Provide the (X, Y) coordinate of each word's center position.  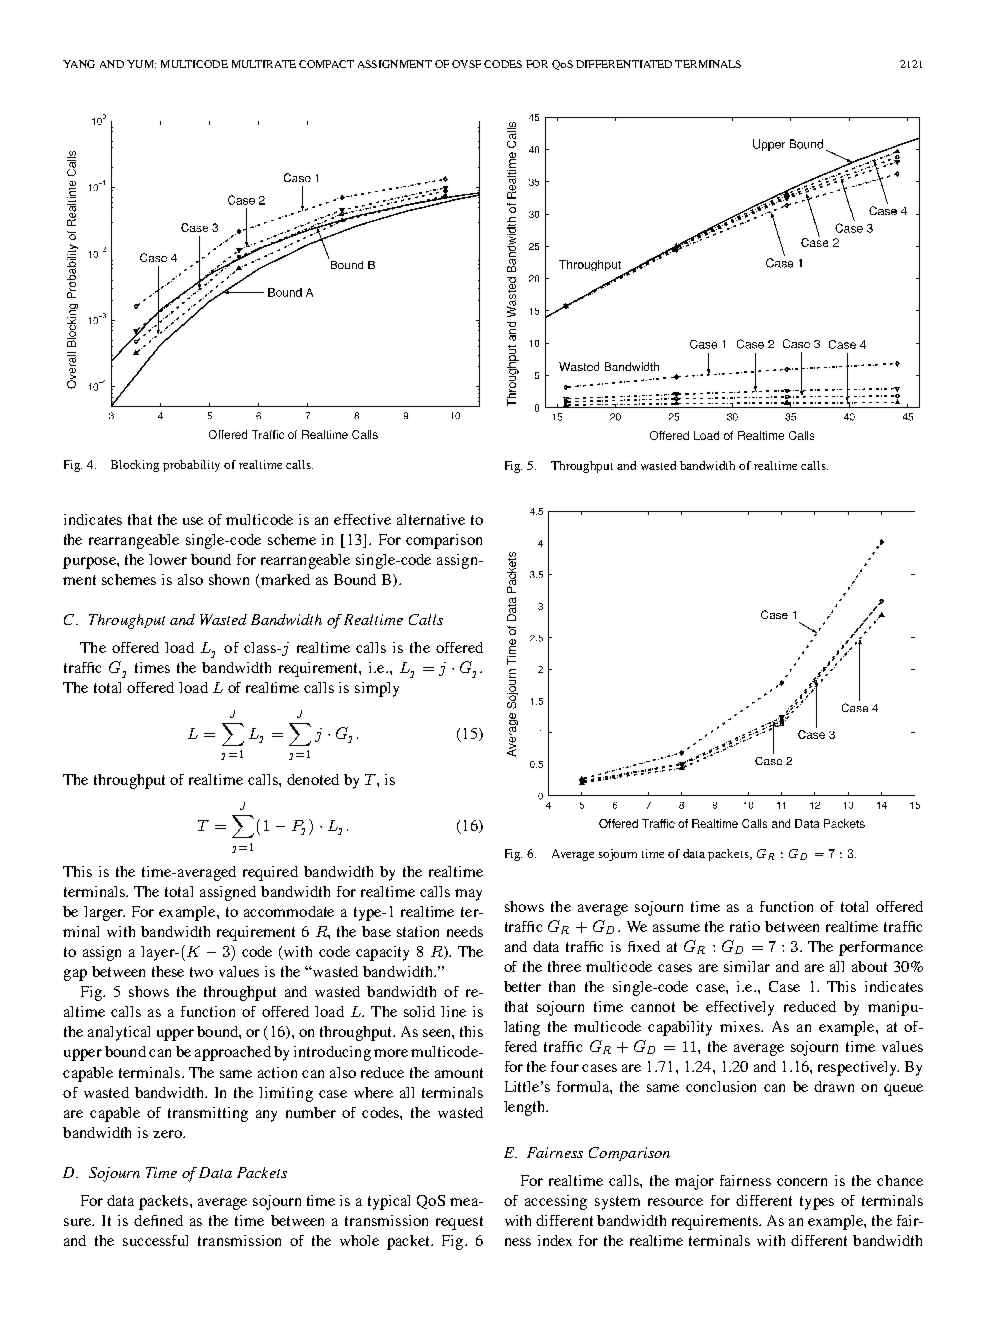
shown (229, 579)
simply (377, 689)
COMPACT (326, 64)
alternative (431, 519)
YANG (79, 64)
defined (158, 1220)
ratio (745, 926)
